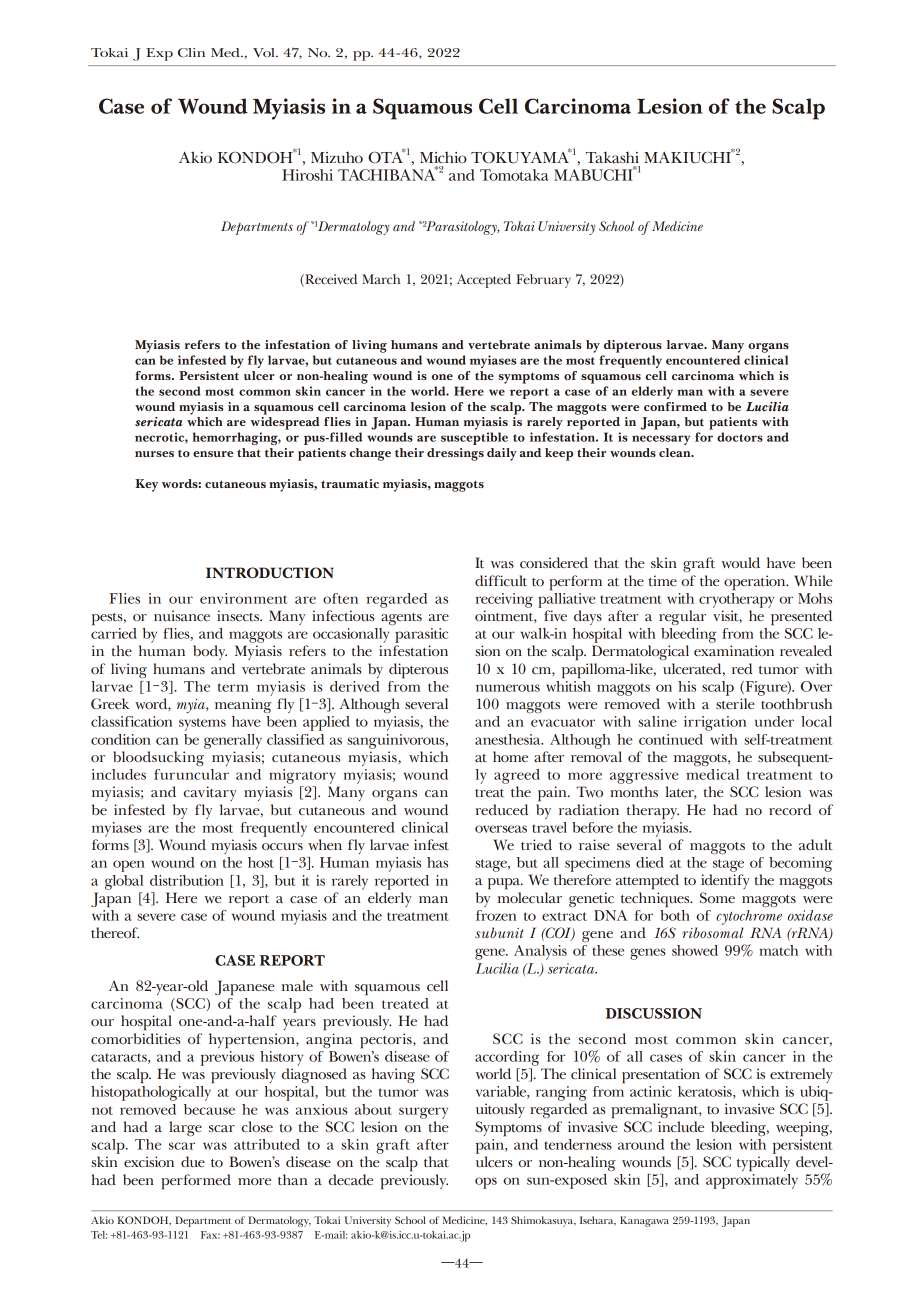 This page has width=924, height=1308. What do you see at coordinates (193, 1161) in the page?
I see `due` at bounding box center [193, 1161].
